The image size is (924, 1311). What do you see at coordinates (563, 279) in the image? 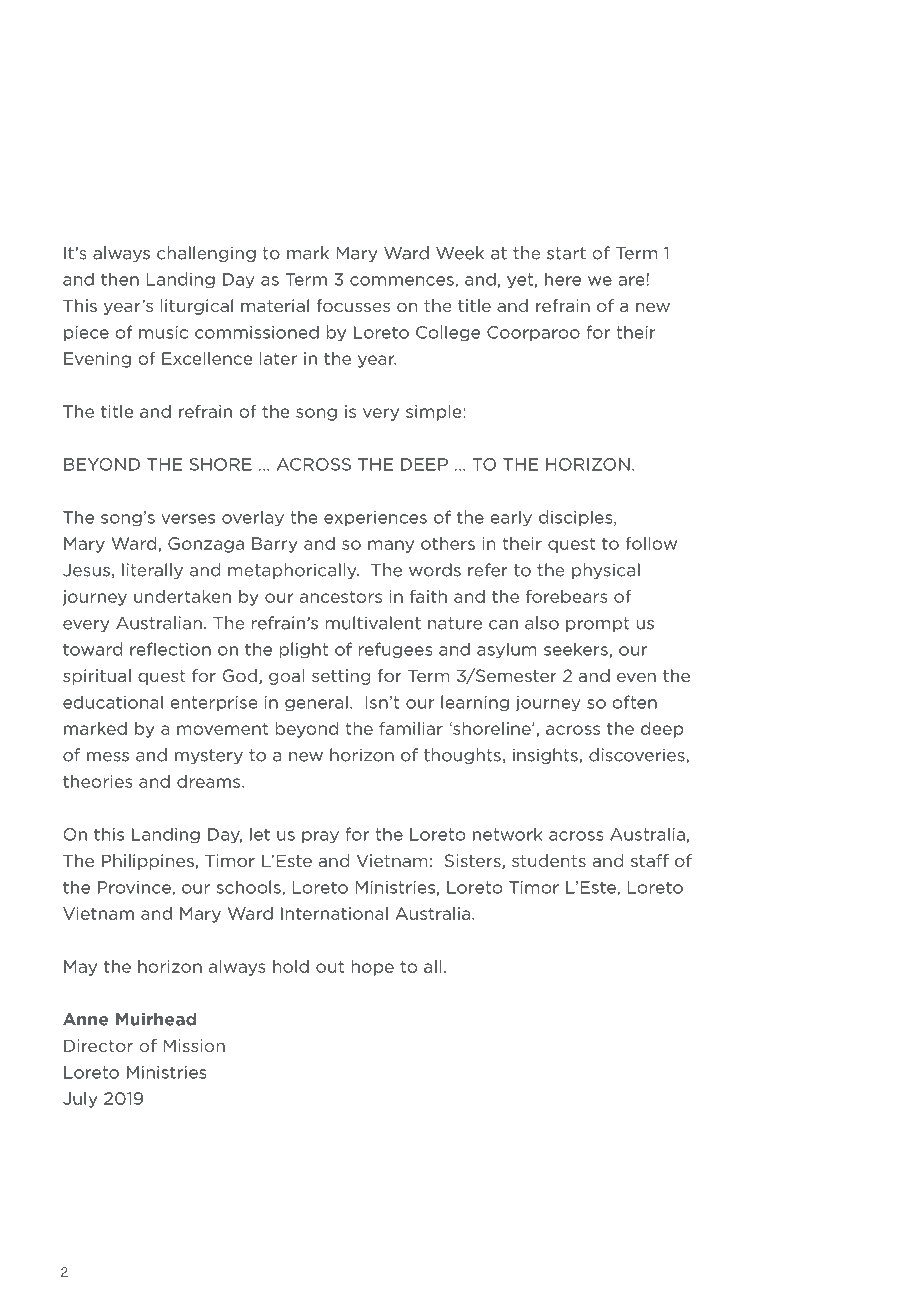
I see `here` at bounding box center [563, 279].
